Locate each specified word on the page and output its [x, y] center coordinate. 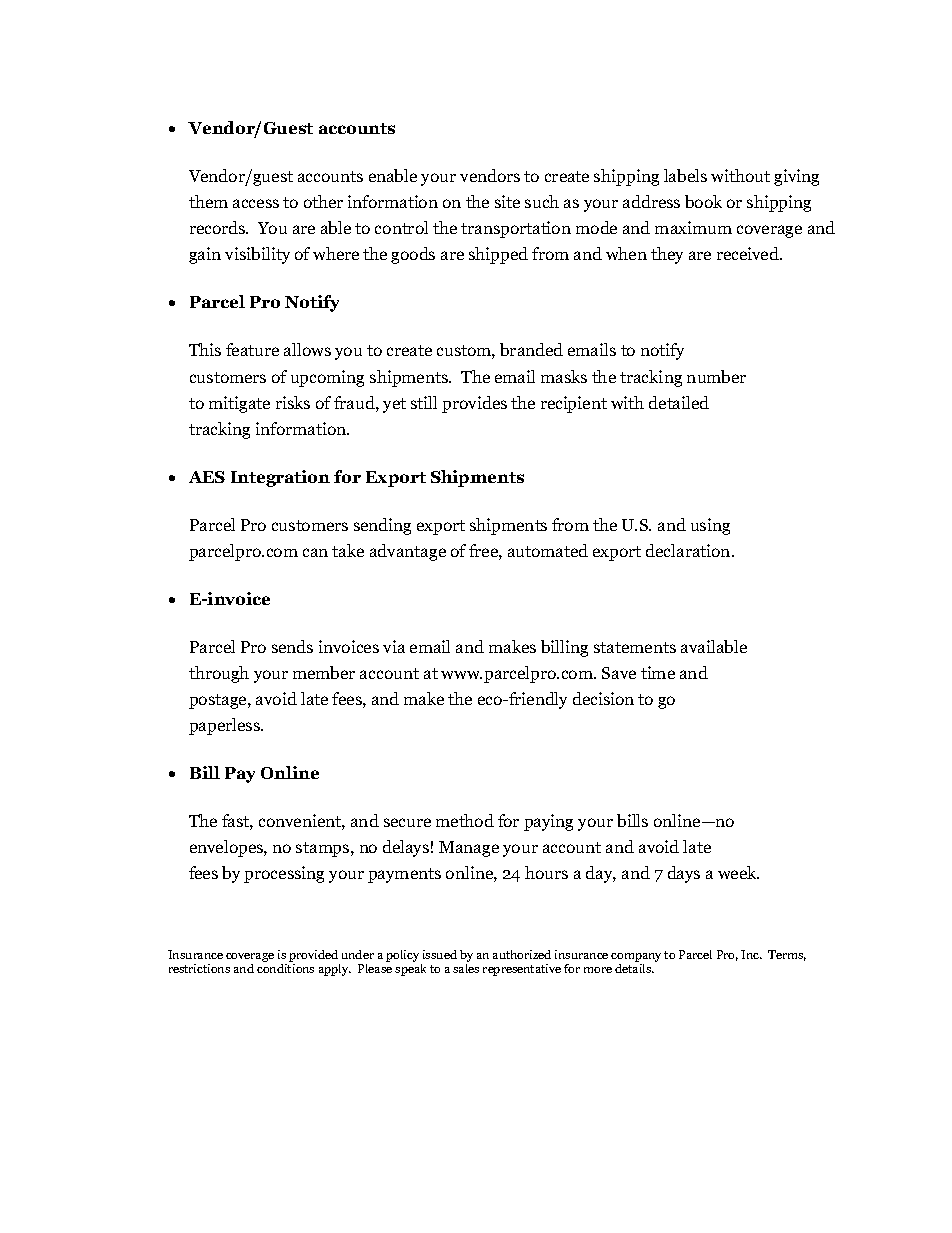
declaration [689, 550]
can [315, 552]
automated [548, 550]
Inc [751, 954]
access [256, 203]
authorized [522, 954]
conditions [285, 968]
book [703, 201]
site [507, 201]
